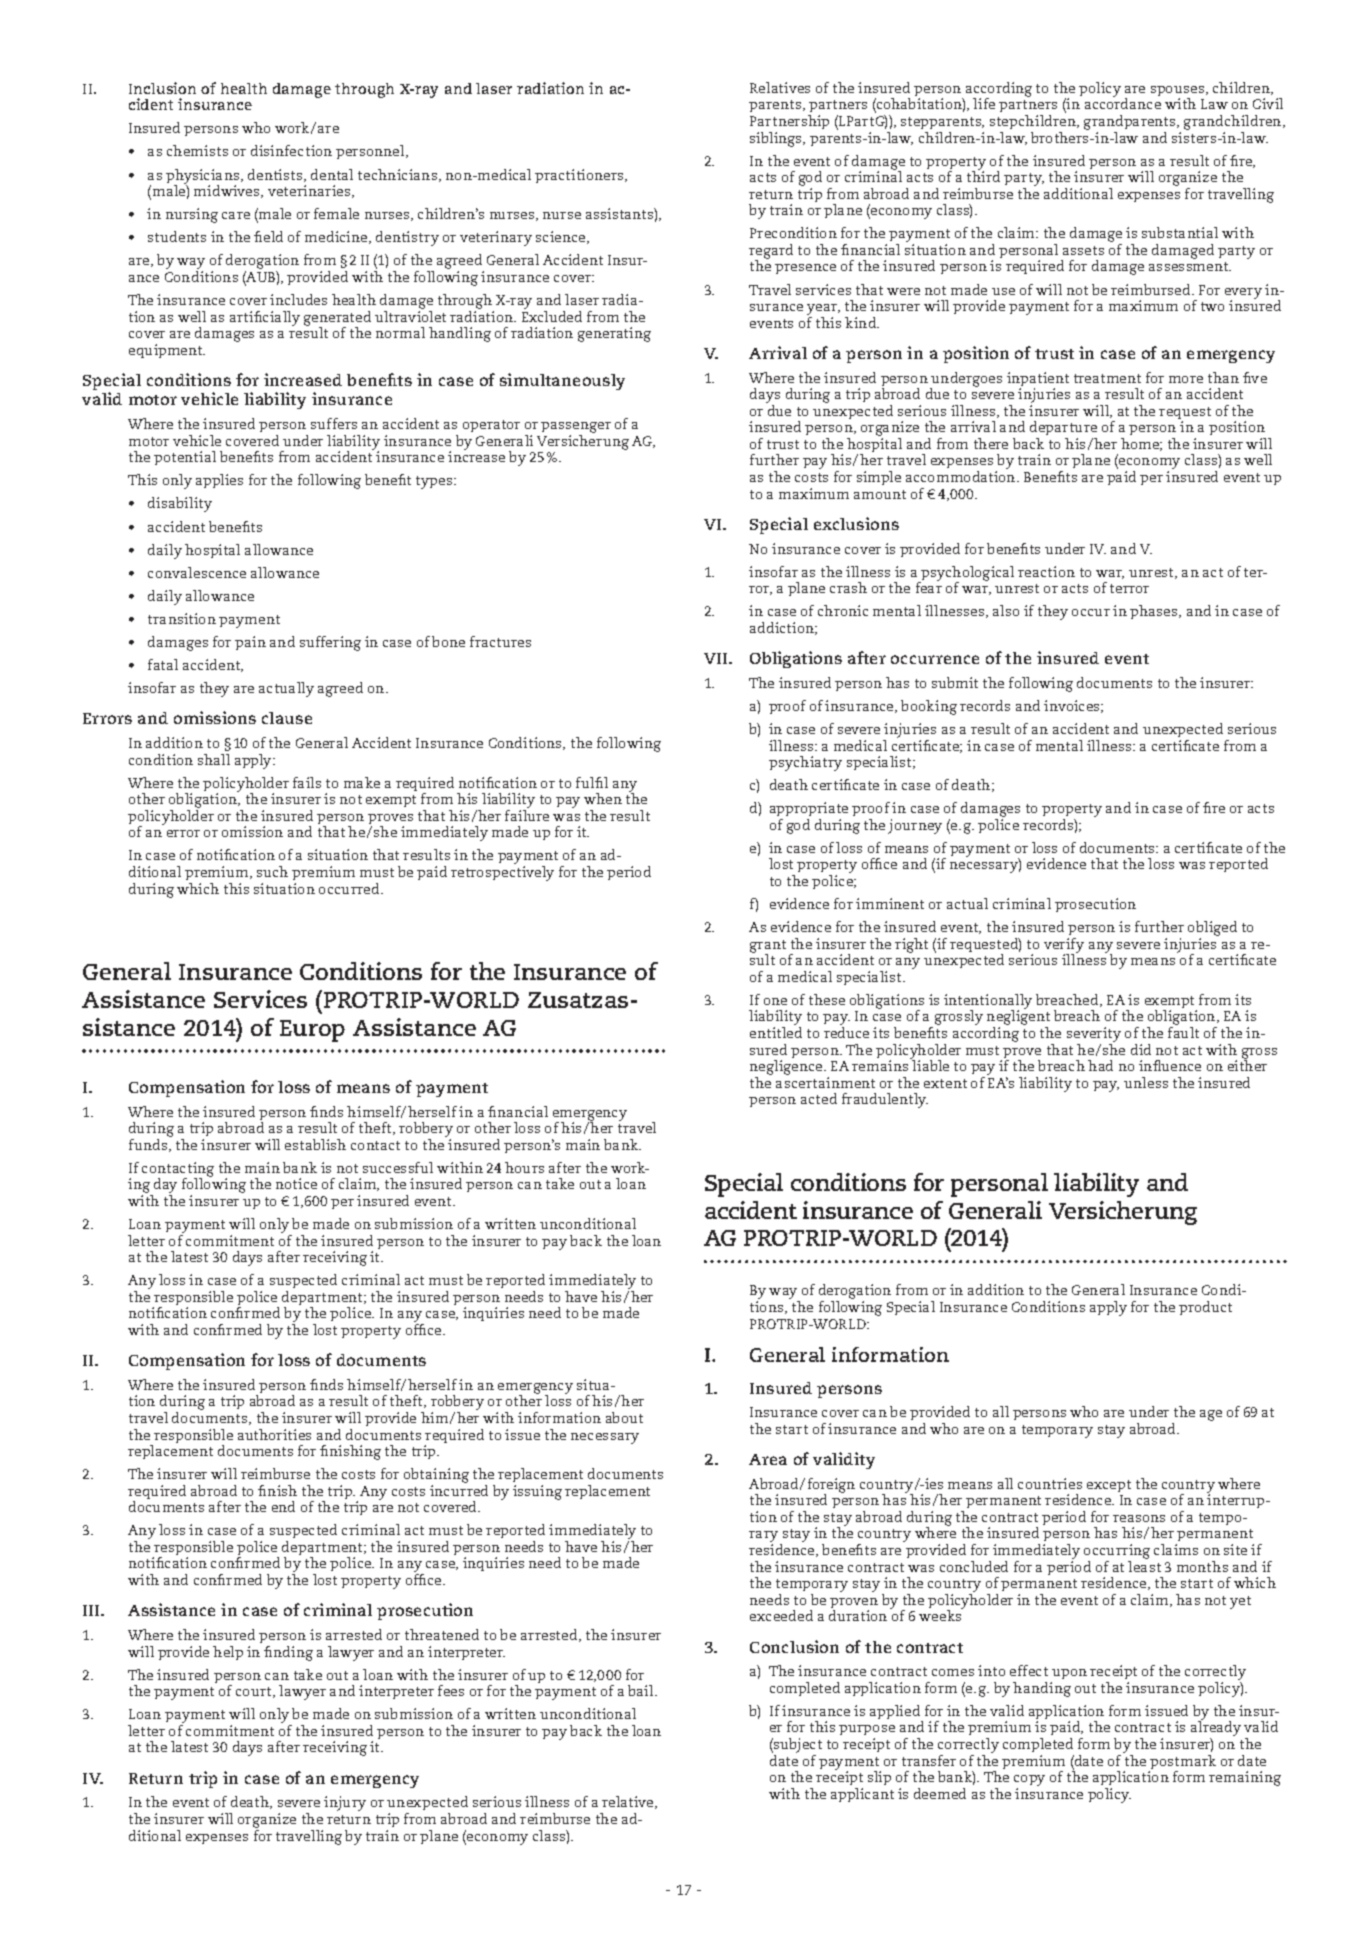 This image has width=1369, height=1936. What do you see at coordinates (1155, 612) in the image?
I see `phases` at bounding box center [1155, 612].
